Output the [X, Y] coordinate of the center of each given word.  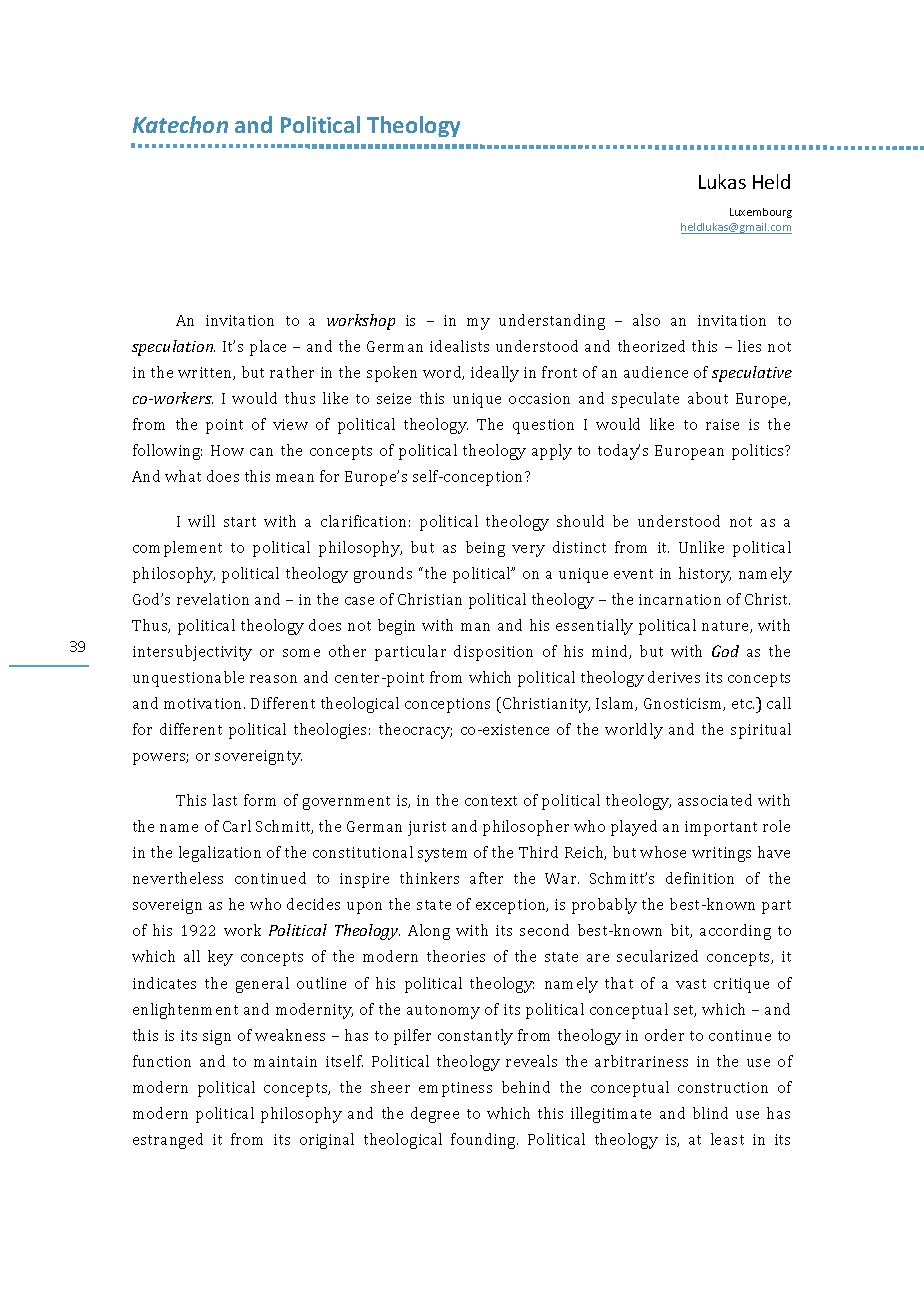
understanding [552, 322]
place [268, 348]
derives [674, 677]
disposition [493, 653]
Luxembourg [761, 213]
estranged [168, 1141]
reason [273, 679]
